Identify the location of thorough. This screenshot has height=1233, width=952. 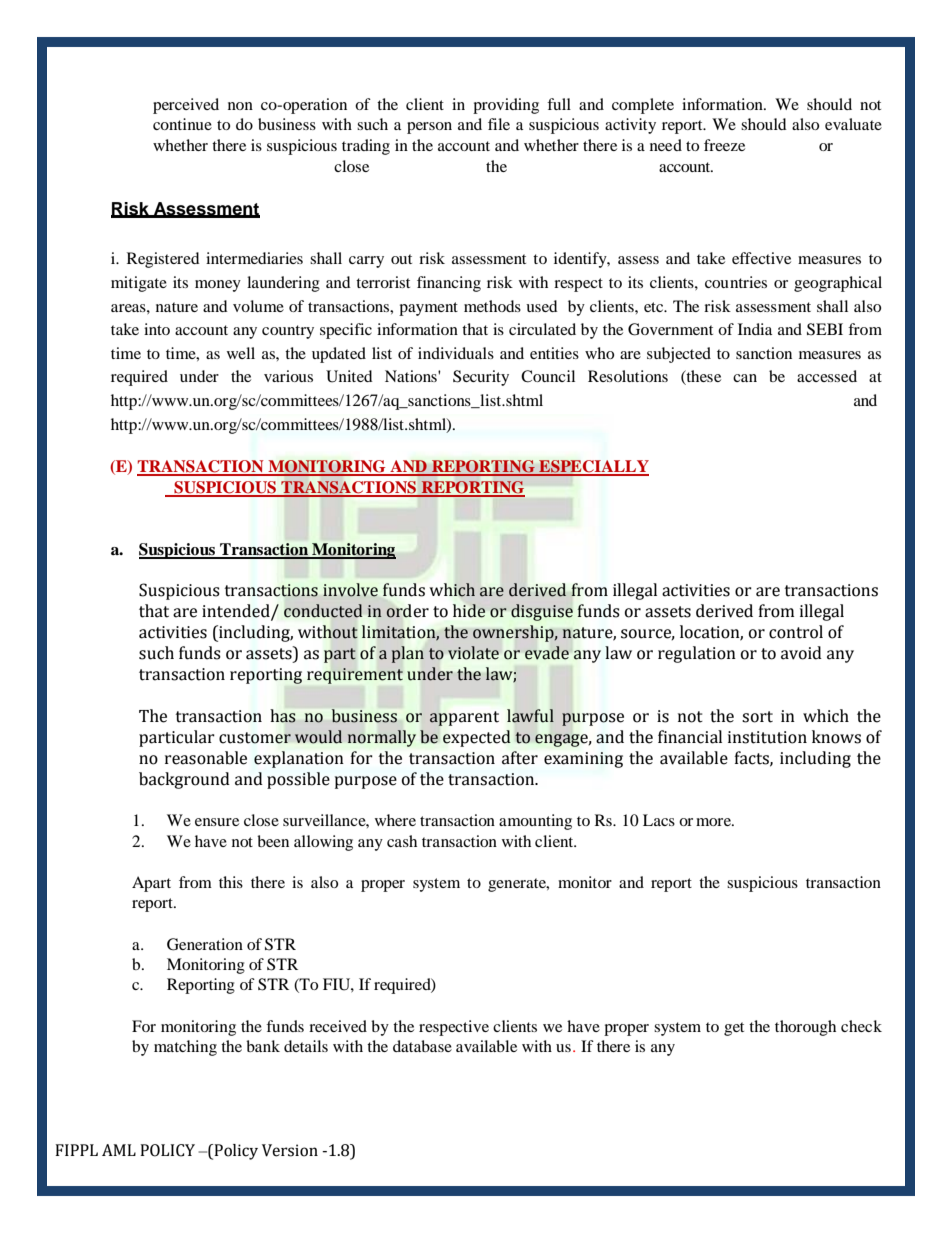
(805, 1028).
